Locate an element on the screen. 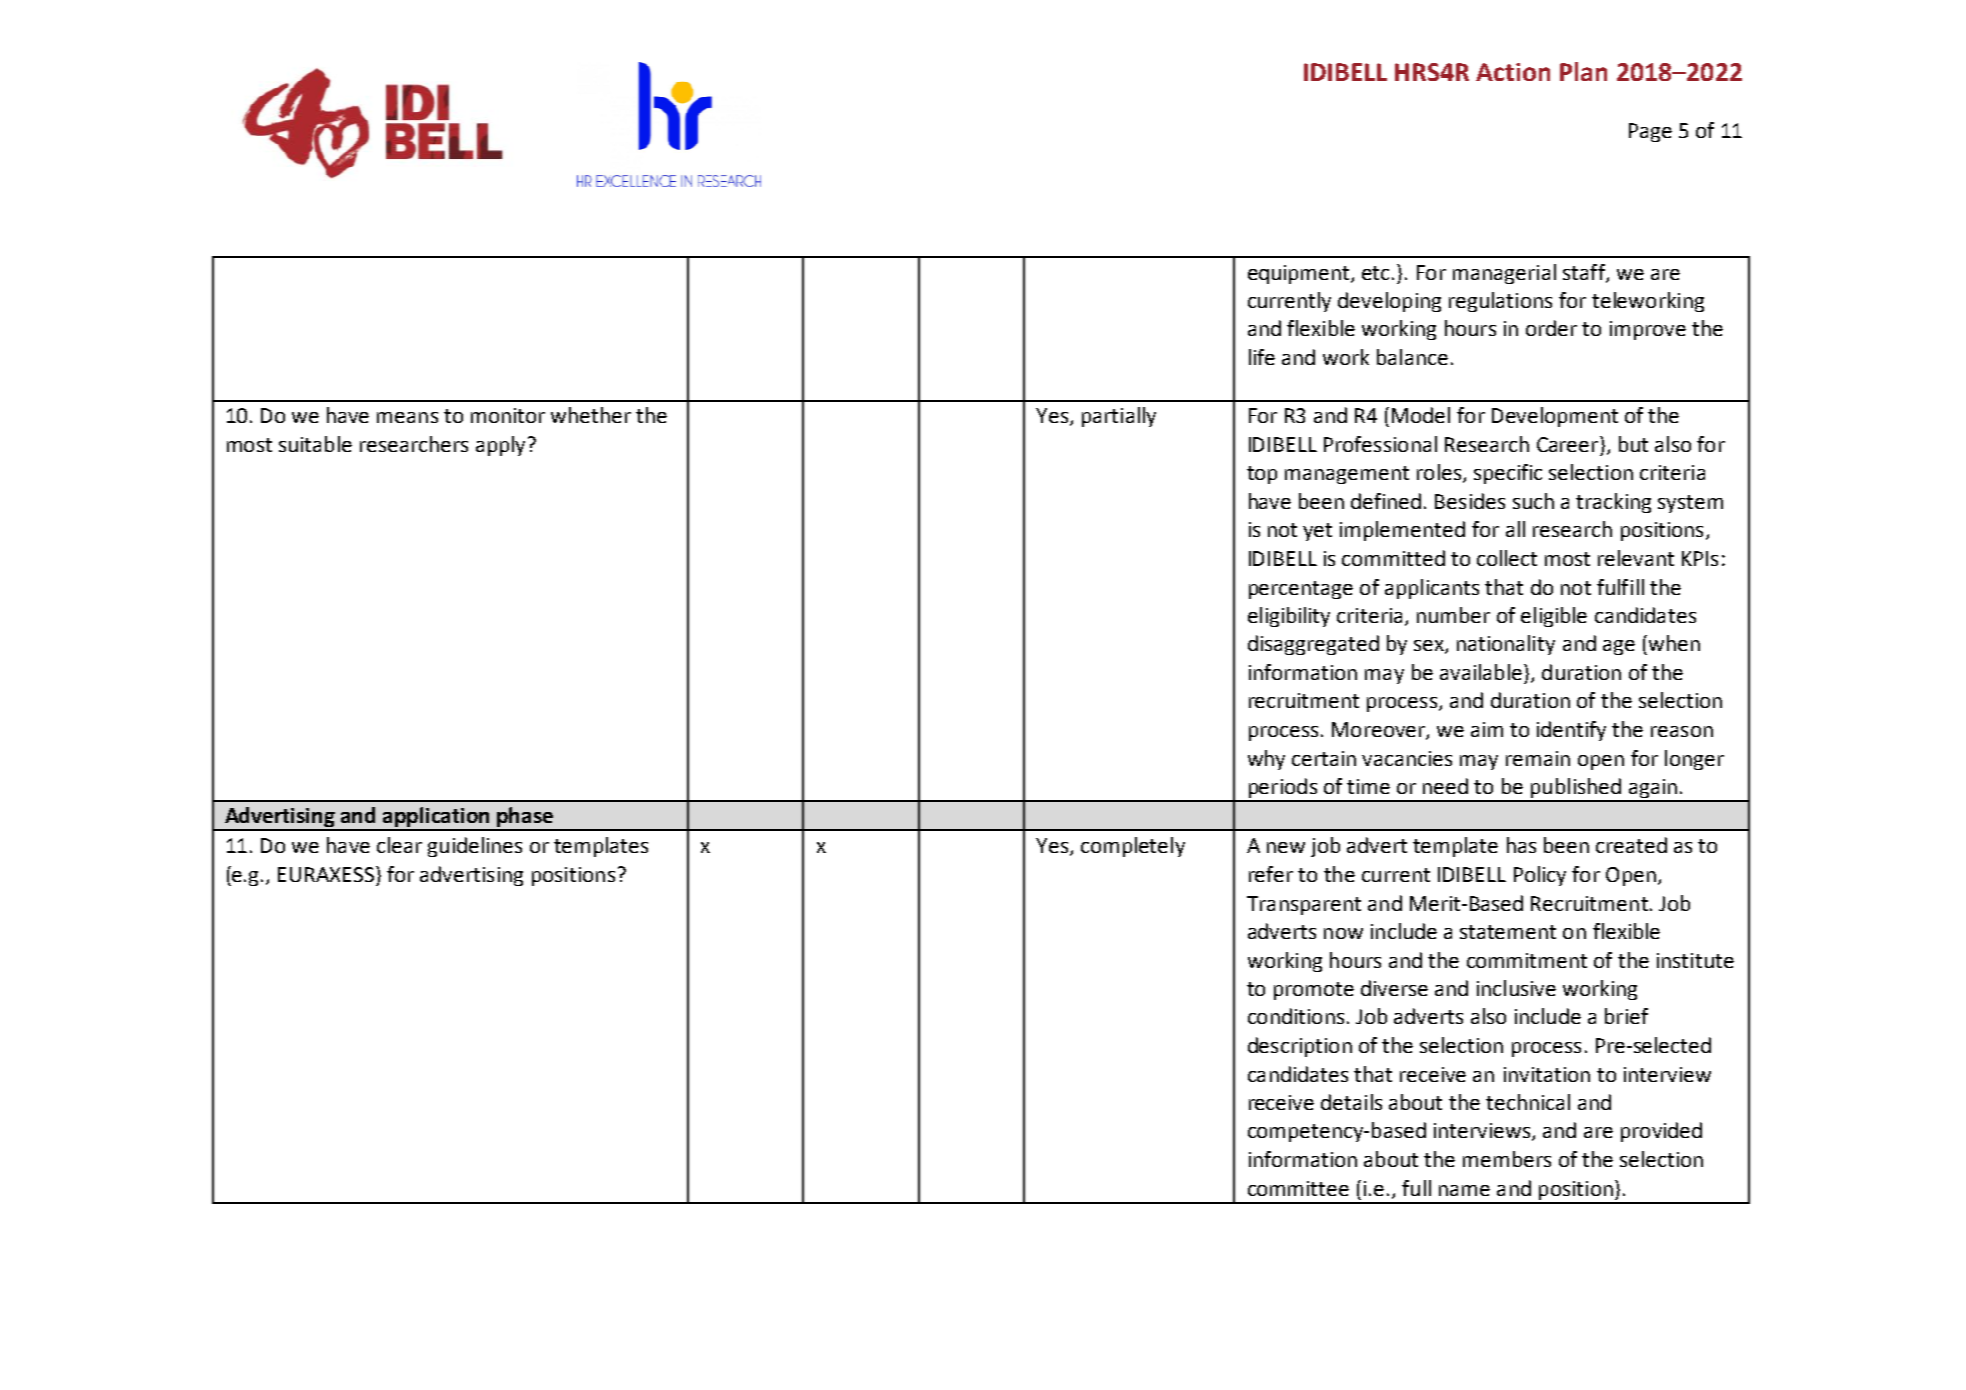  committee is located at coordinates (1298, 1188).
